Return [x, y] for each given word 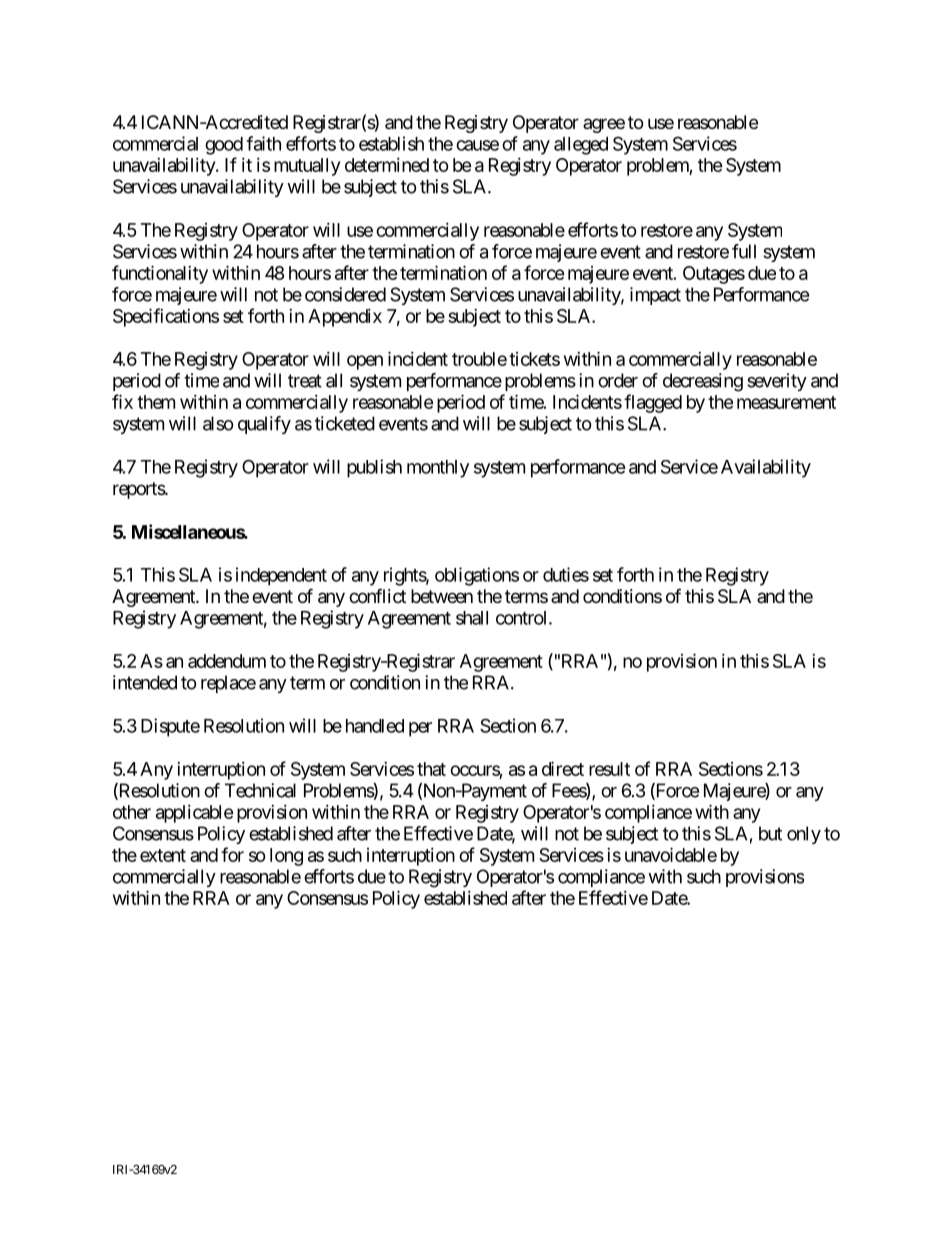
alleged [581, 146]
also [218, 423]
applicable [195, 814]
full [744, 251]
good [224, 146]
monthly [438, 469]
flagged [653, 403]
